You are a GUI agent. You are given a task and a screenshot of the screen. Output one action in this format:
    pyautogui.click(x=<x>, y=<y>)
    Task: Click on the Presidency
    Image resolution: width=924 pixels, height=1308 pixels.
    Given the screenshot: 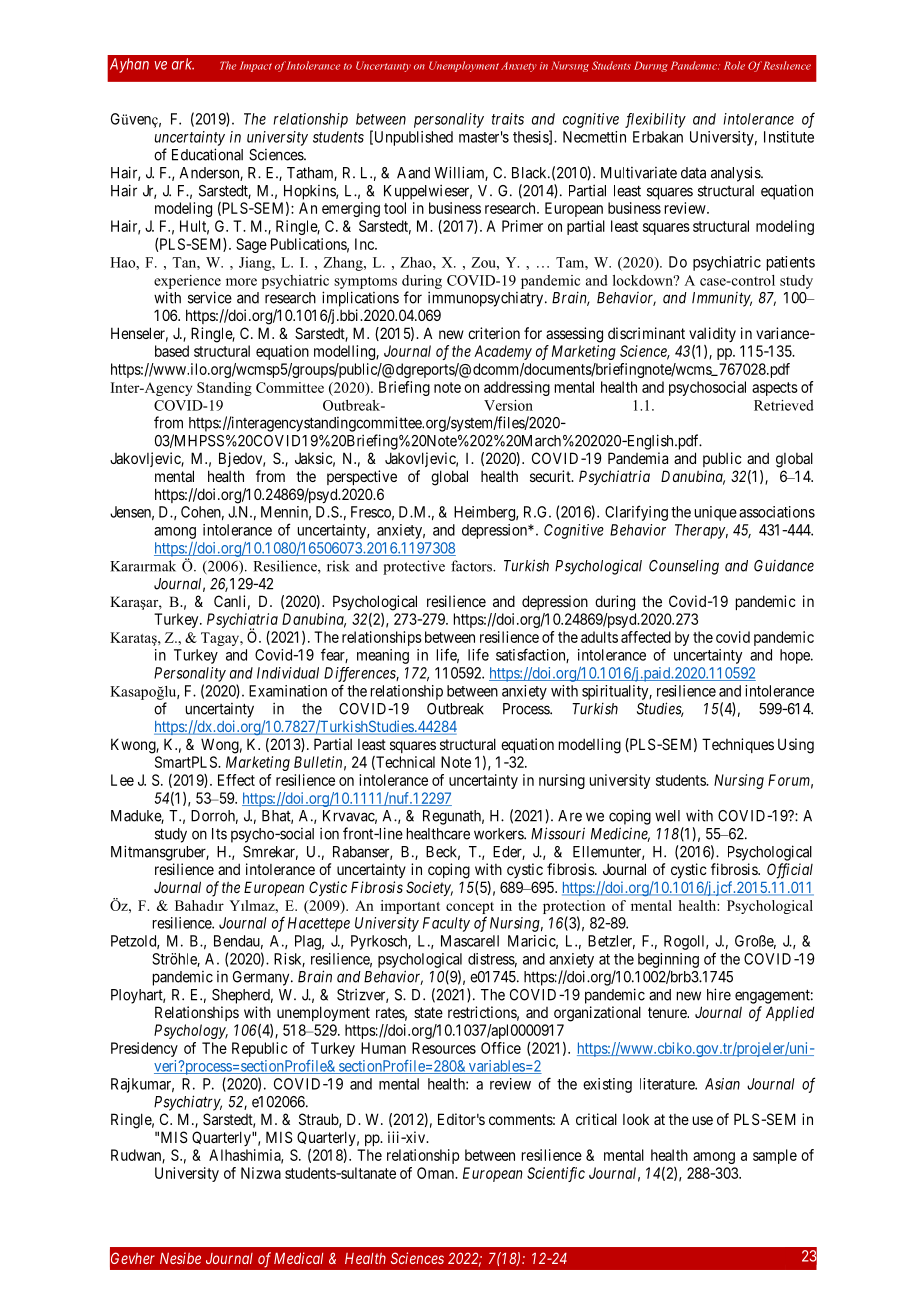 What is the action you would take?
    pyautogui.click(x=144, y=1049)
